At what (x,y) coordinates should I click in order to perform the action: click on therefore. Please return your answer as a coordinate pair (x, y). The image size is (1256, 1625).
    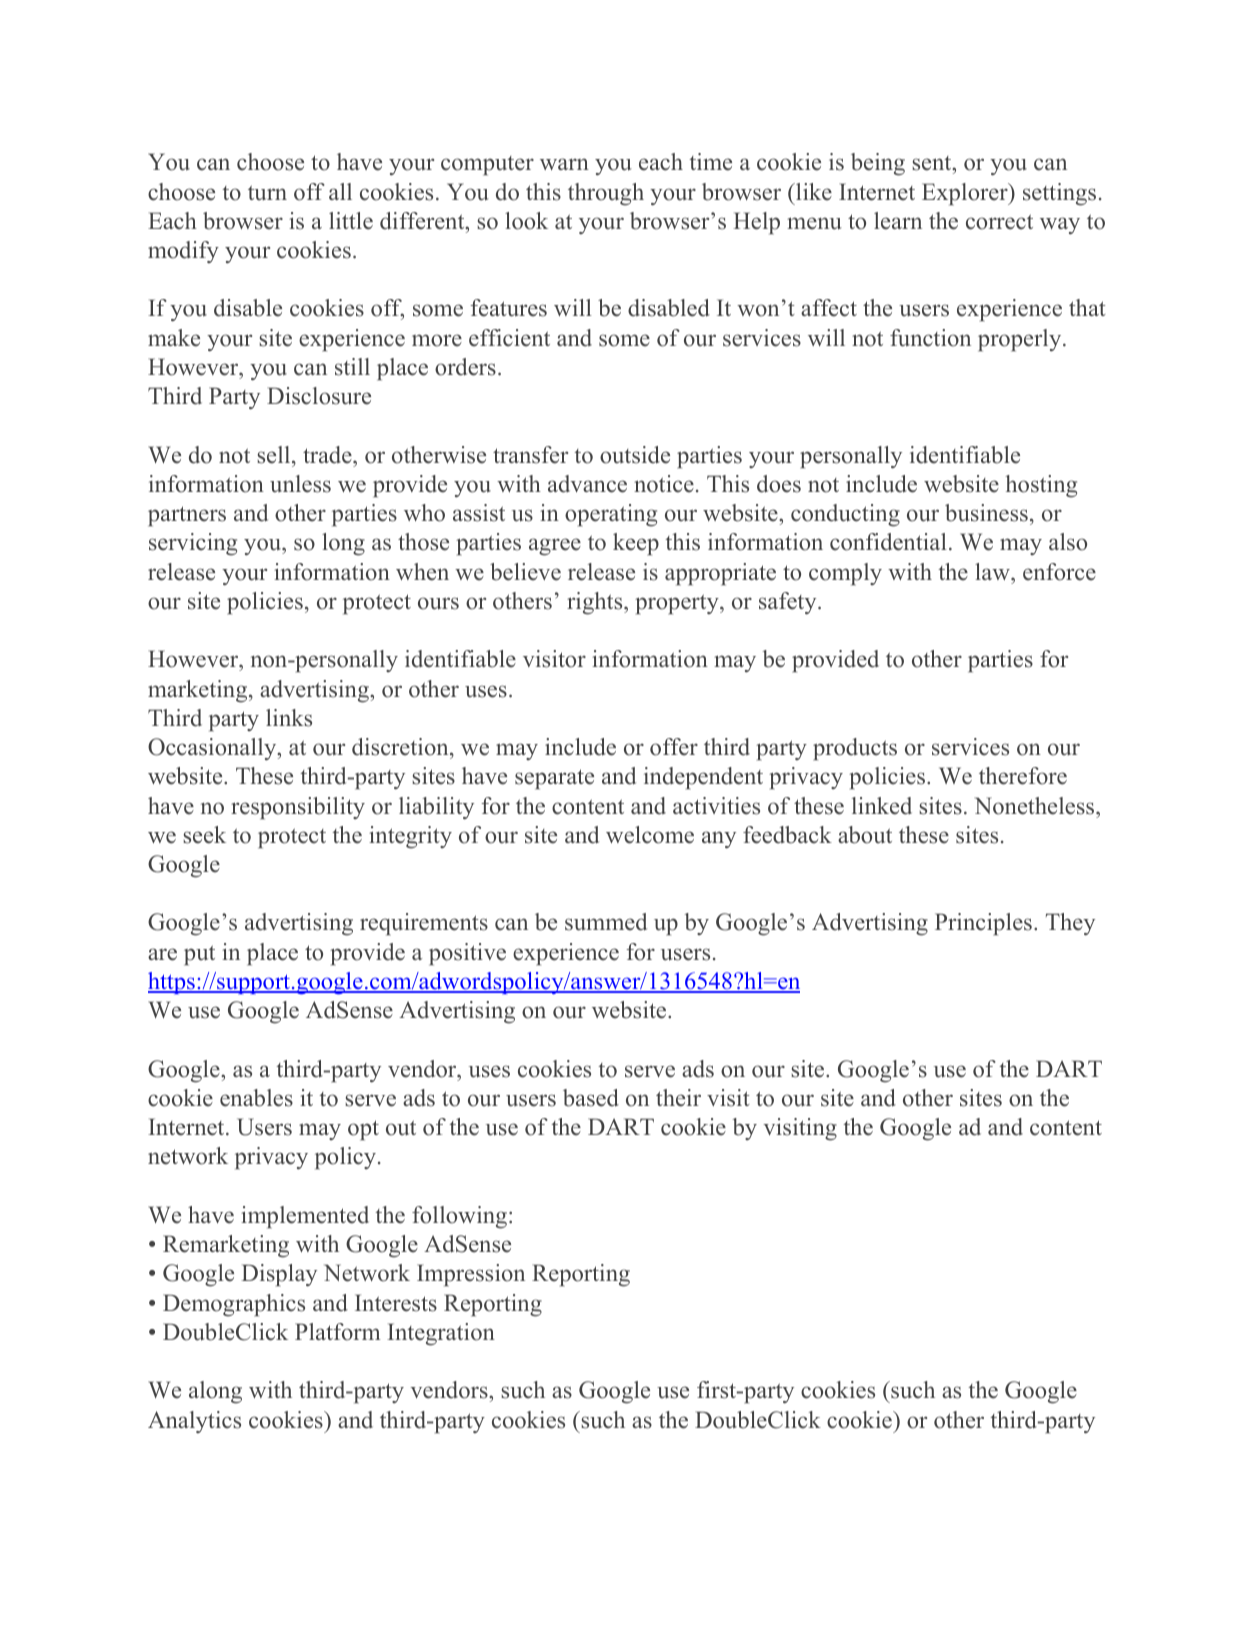
    Looking at the image, I should click on (1023, 776).
